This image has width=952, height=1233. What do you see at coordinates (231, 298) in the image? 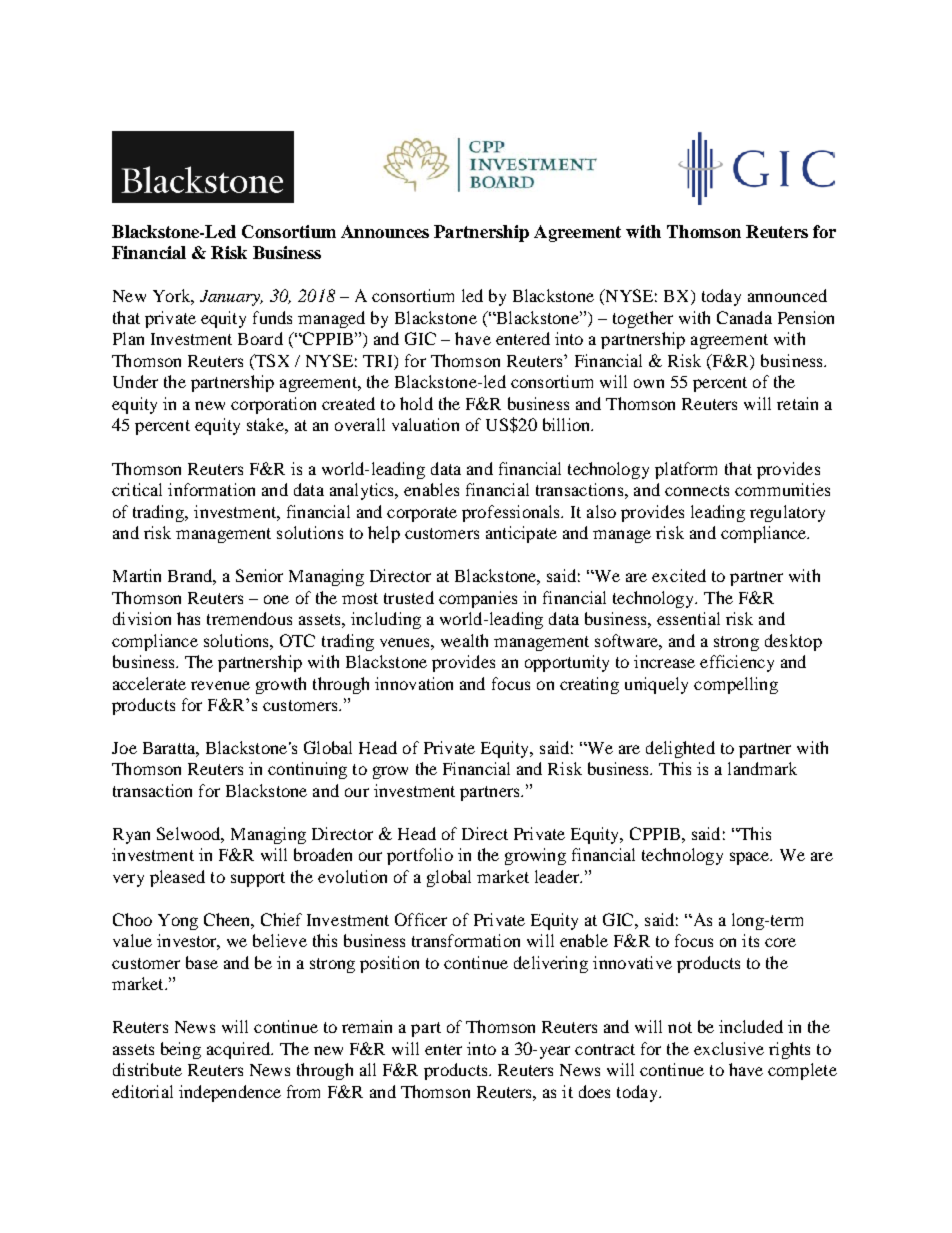
I see `January` at bounding box center [231, 298].
